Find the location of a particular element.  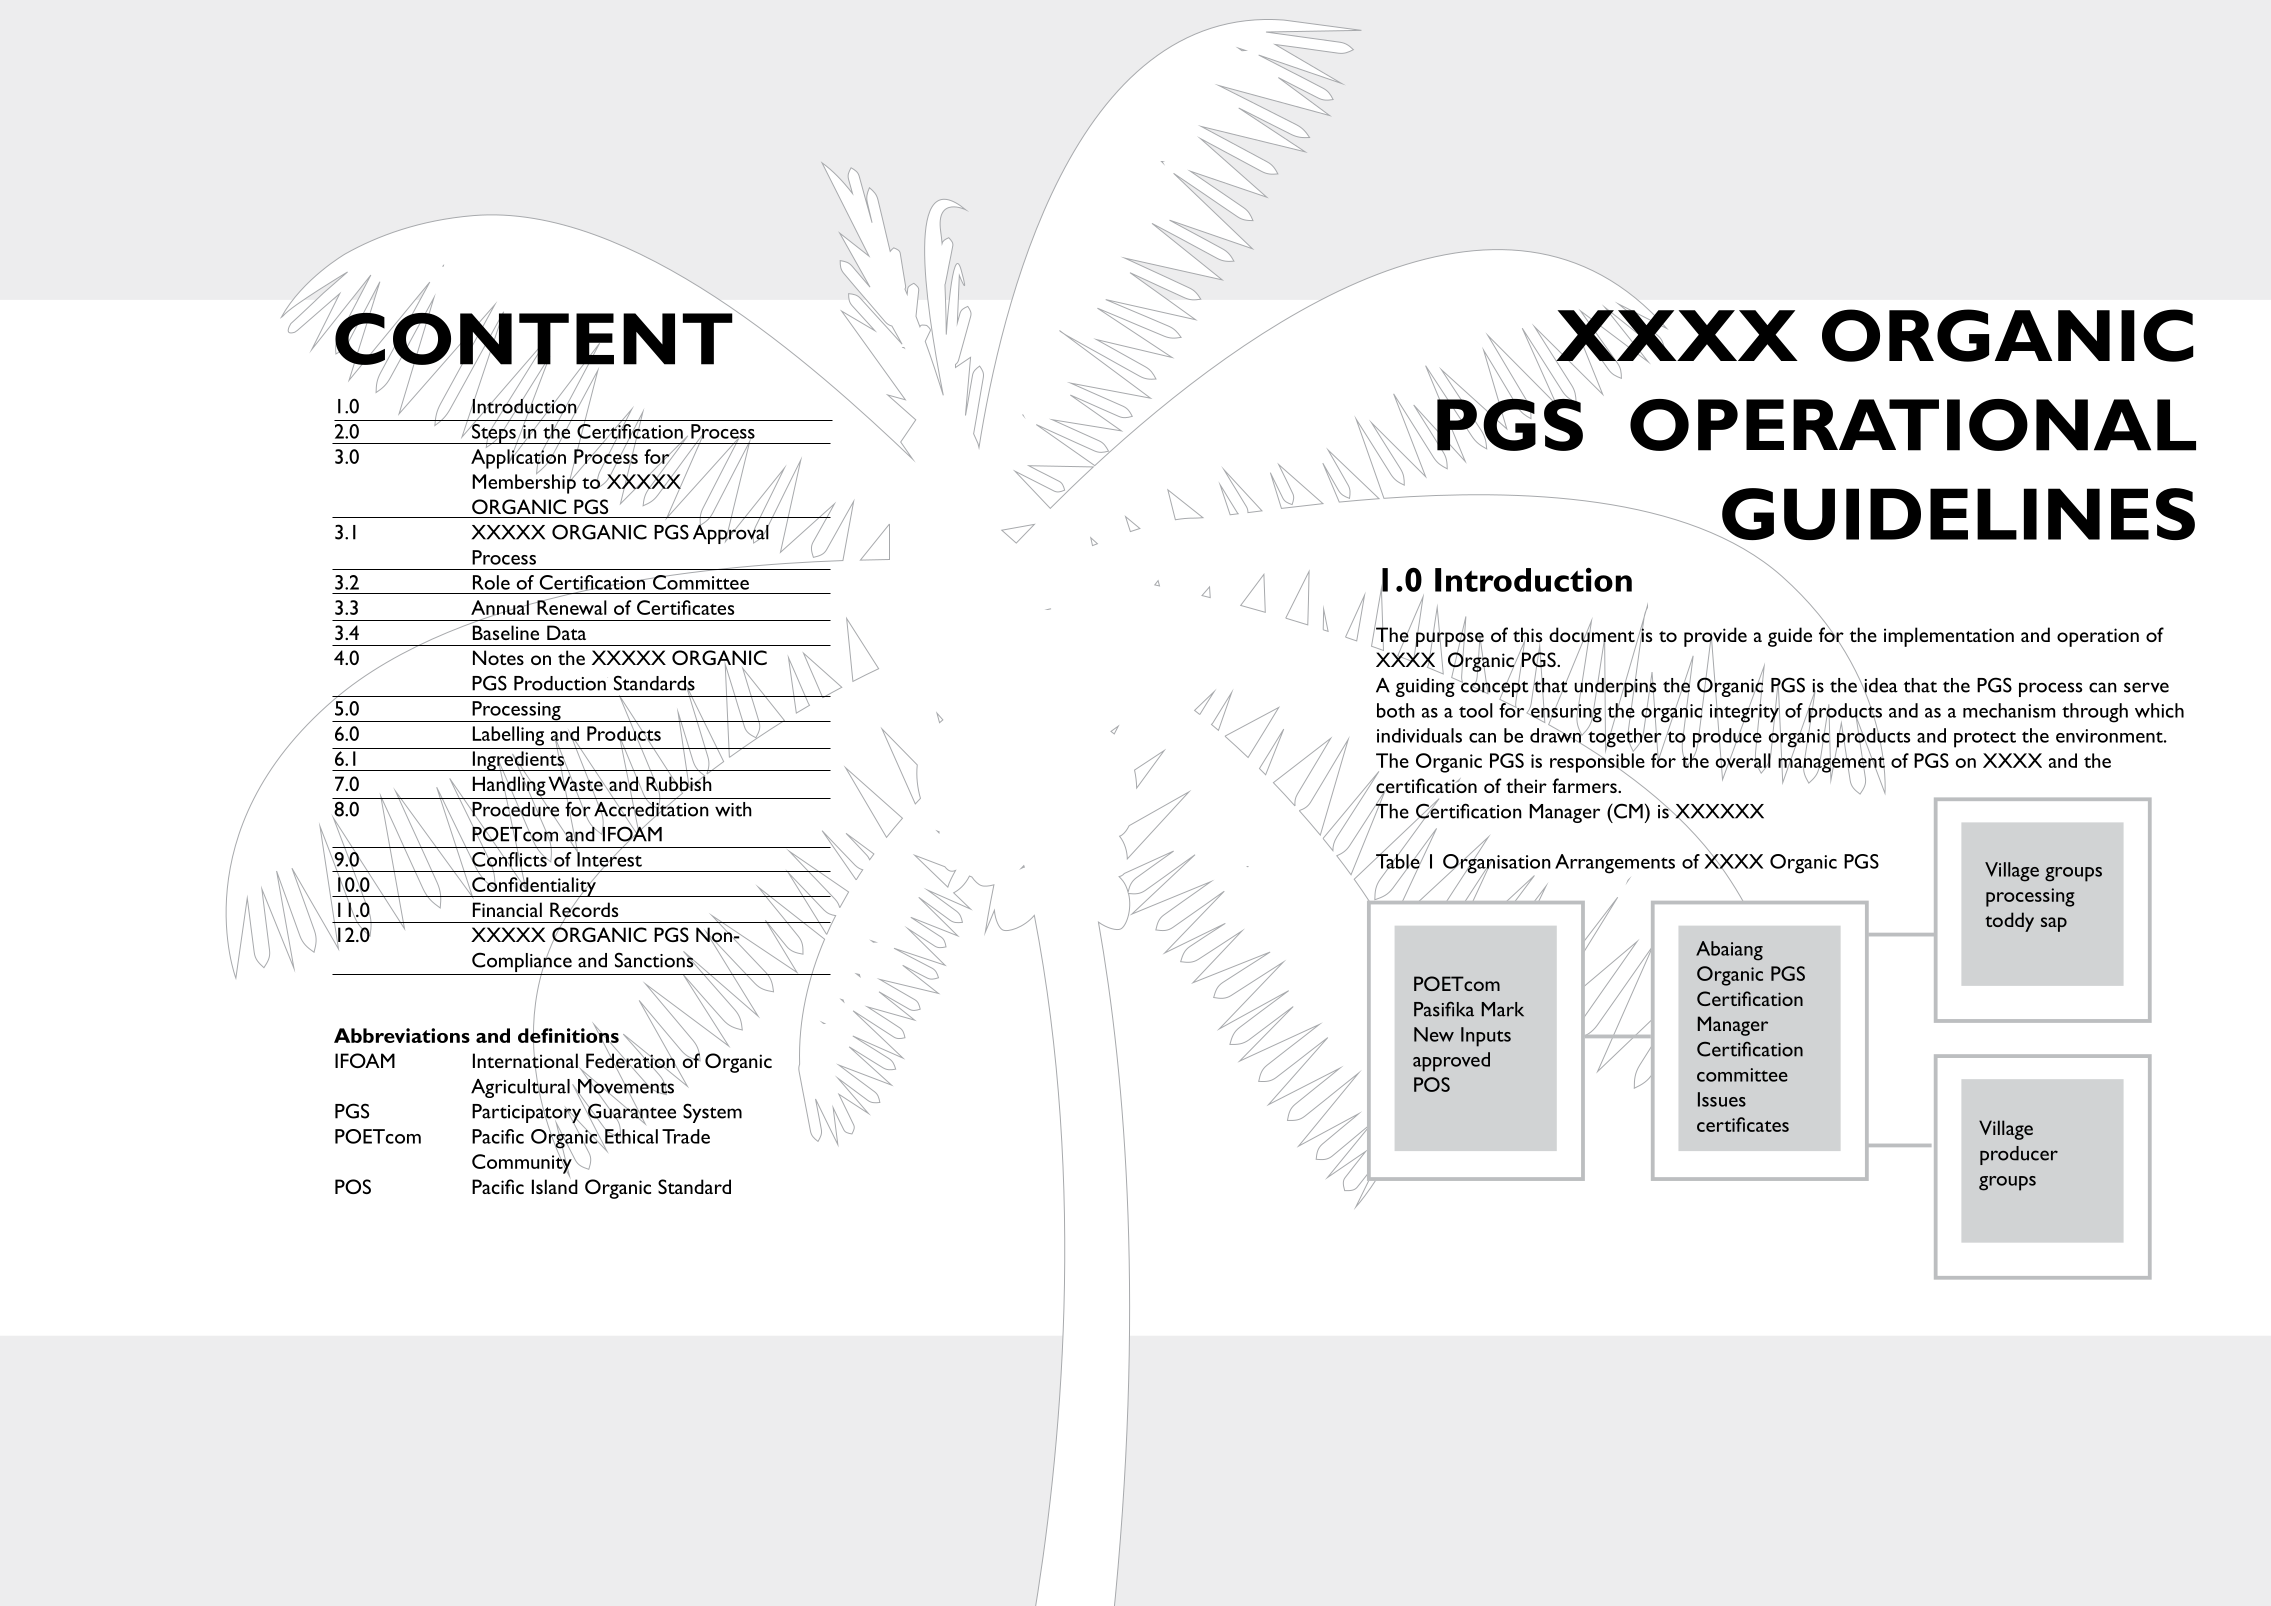

Issues is located at coordinates (1722, 1099).
